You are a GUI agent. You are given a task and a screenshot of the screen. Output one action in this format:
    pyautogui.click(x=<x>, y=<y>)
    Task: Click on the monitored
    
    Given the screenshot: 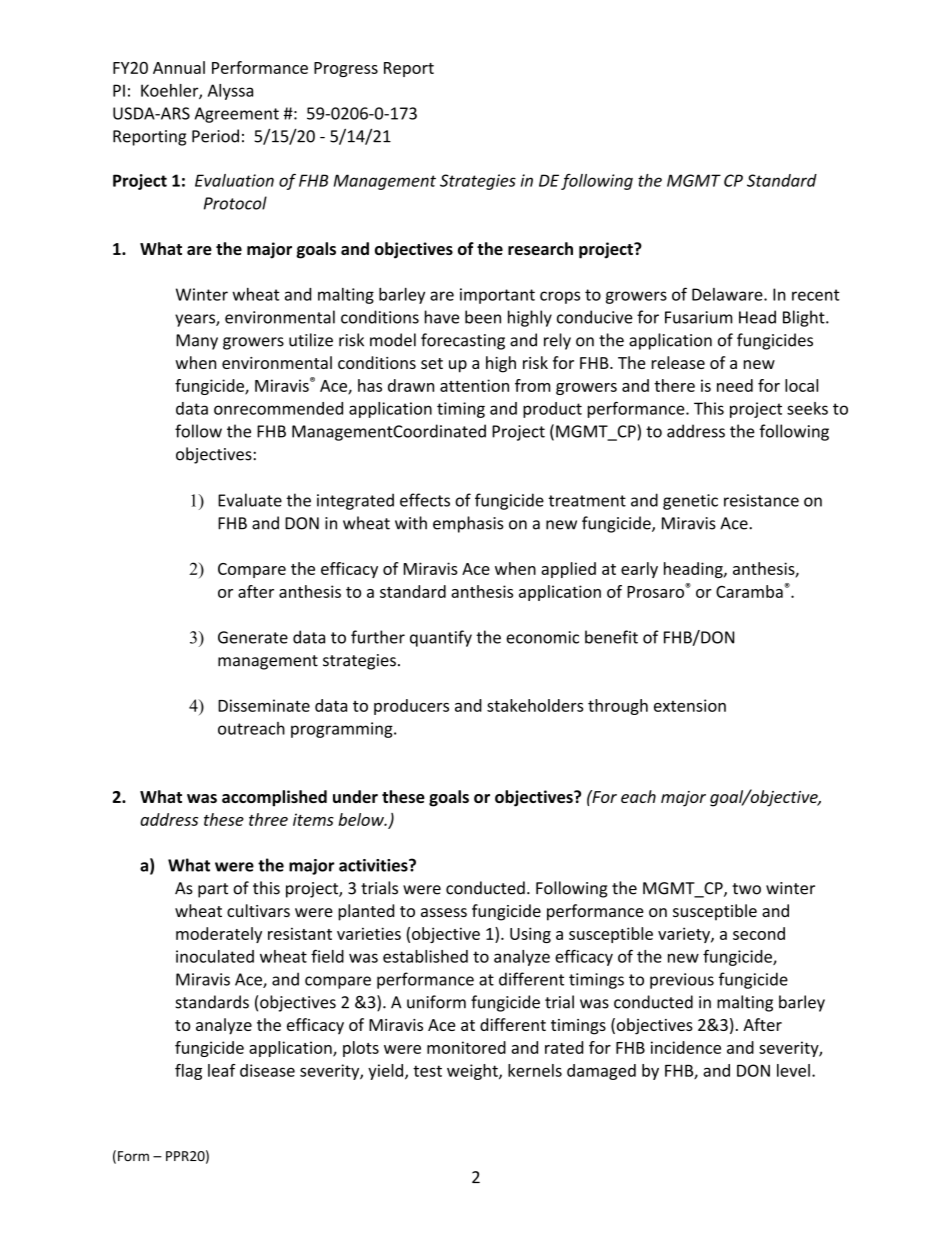 What is the action you would take?
    pyautogui.click(x=466, y=1047)
